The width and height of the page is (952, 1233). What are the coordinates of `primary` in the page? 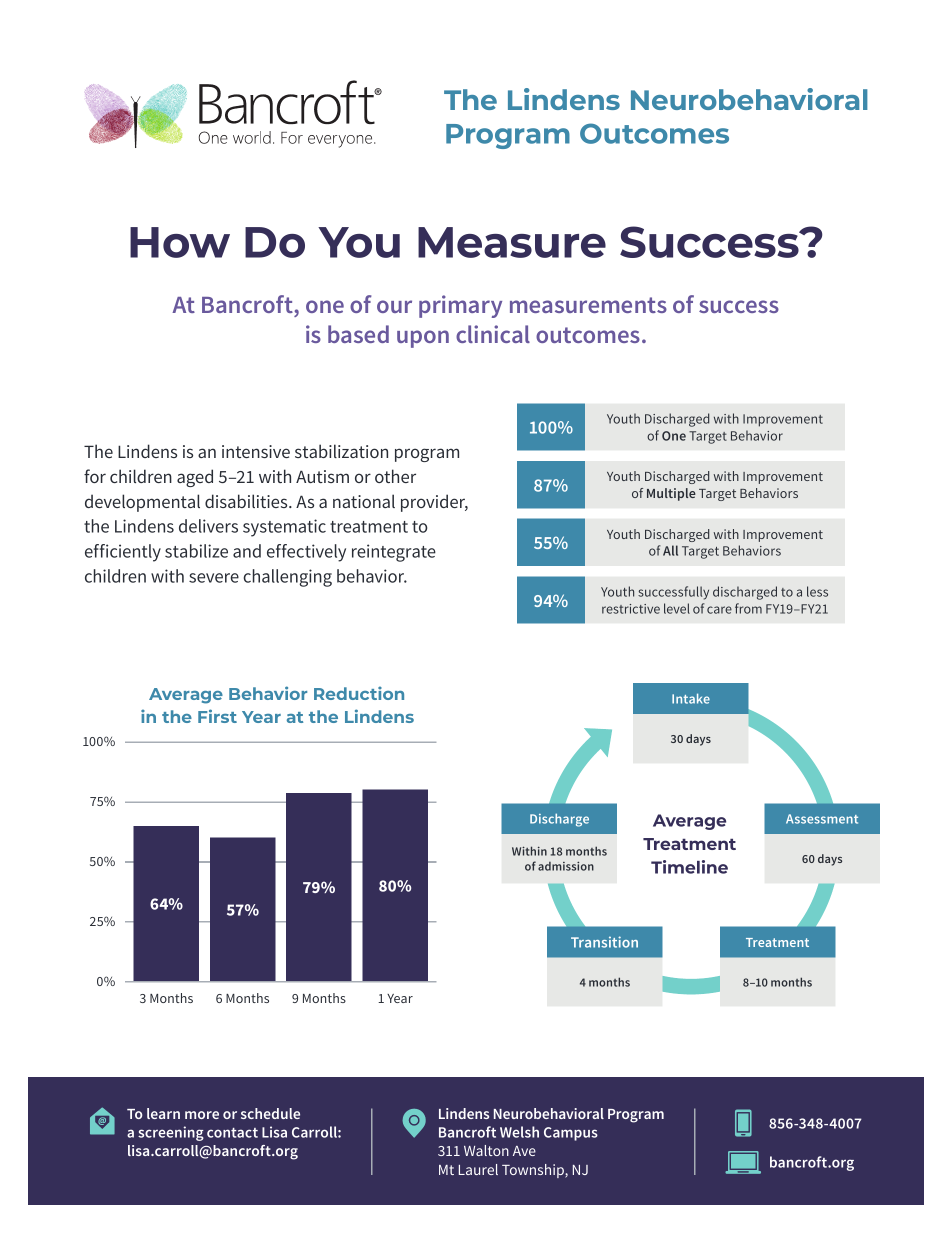 It's located at (460, 306).
